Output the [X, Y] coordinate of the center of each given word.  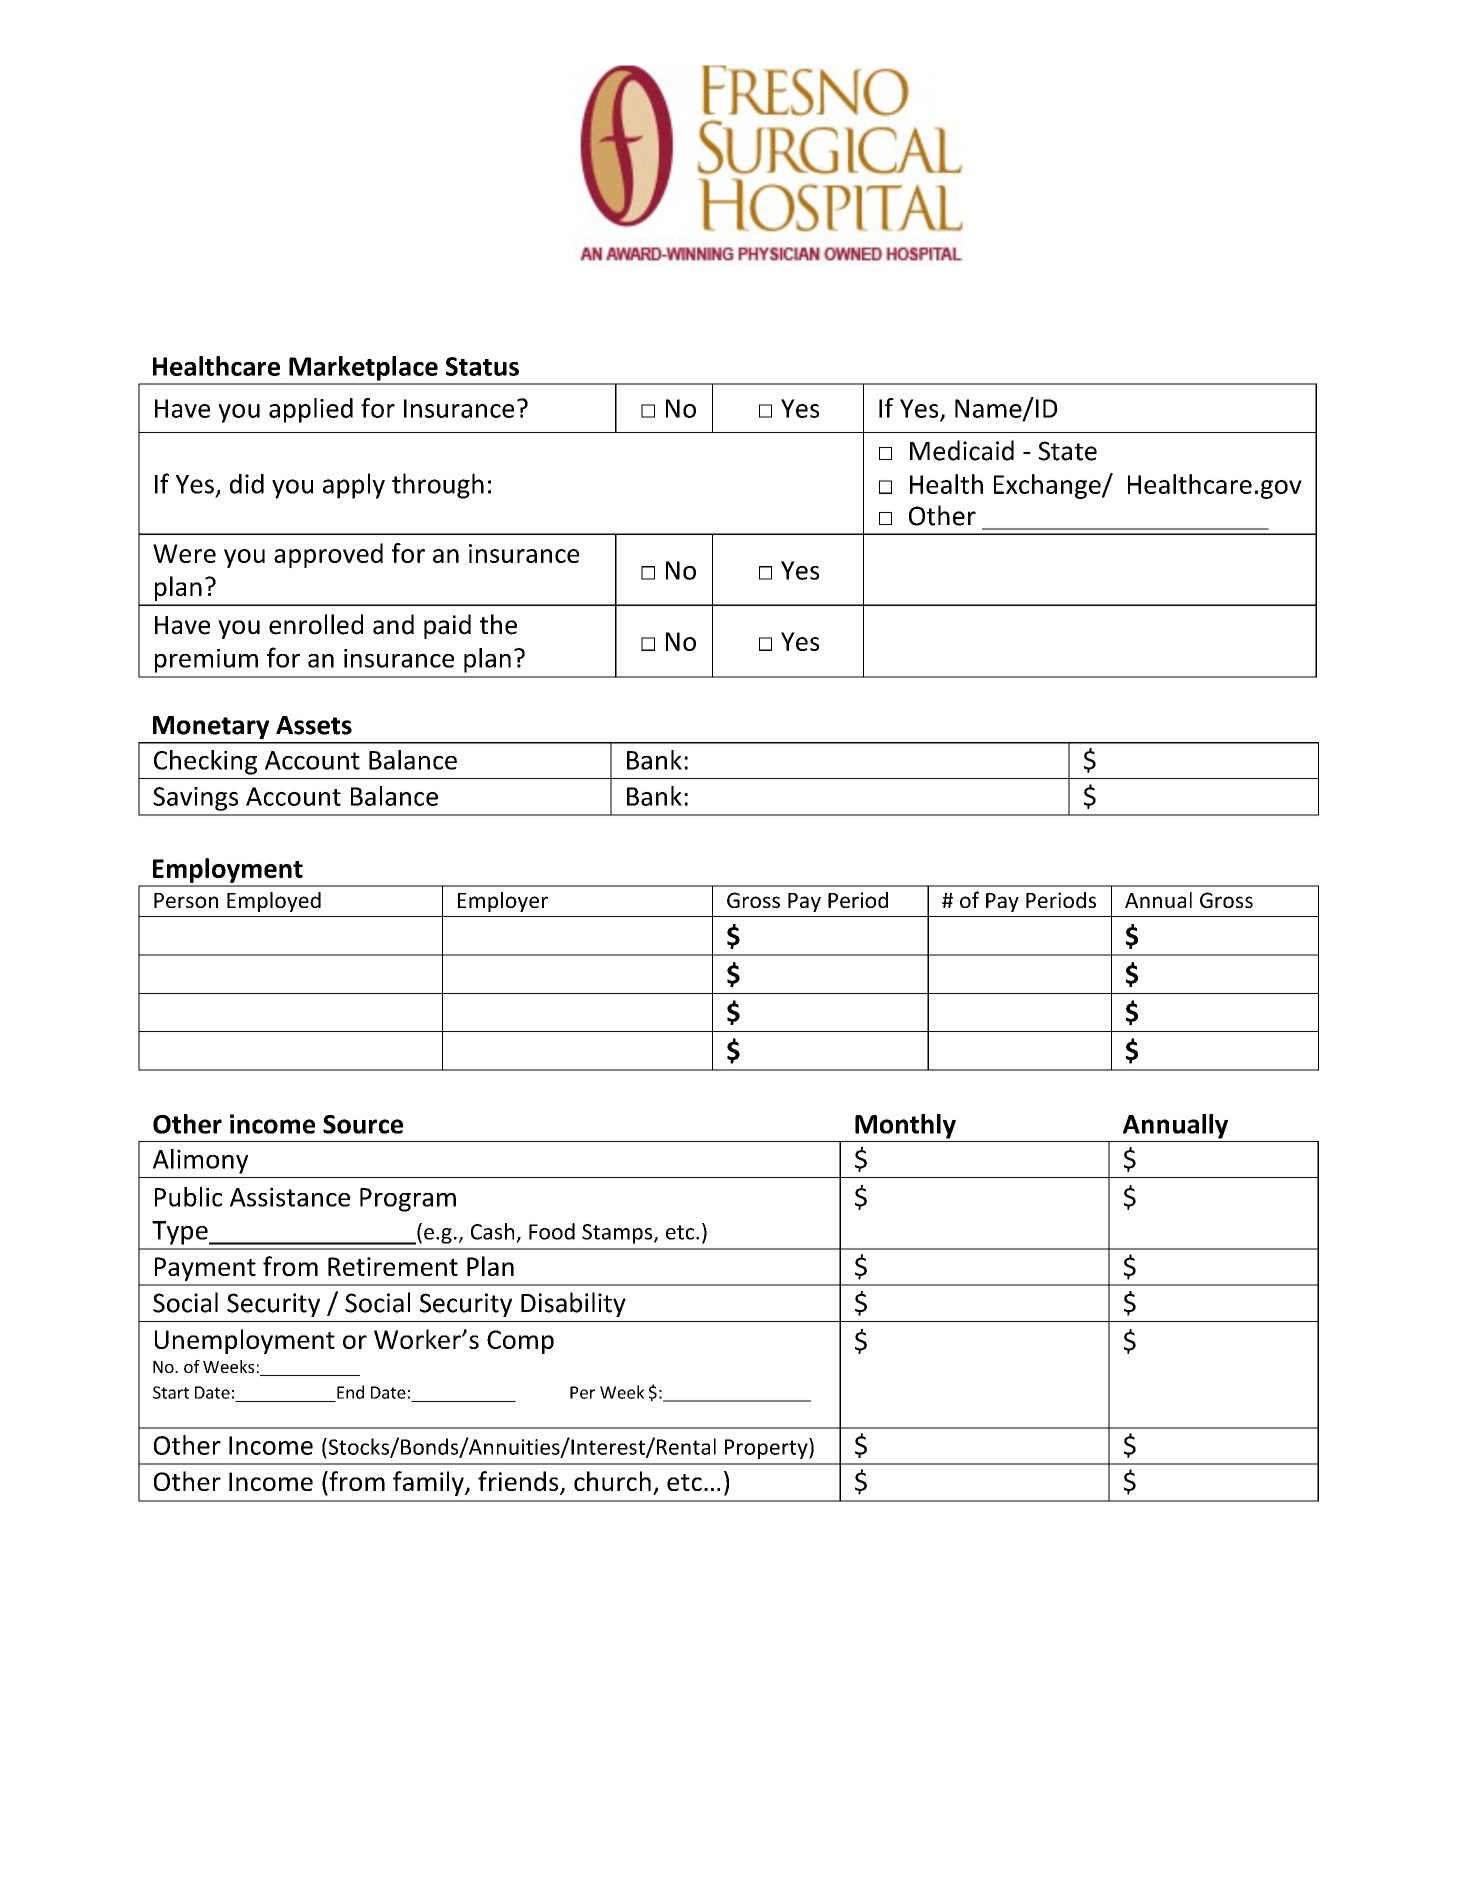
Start [171, 1392]
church [612, 1481]
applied [311, 410]
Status [482, 366]
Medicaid [962, 450]
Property [767, 1448]
